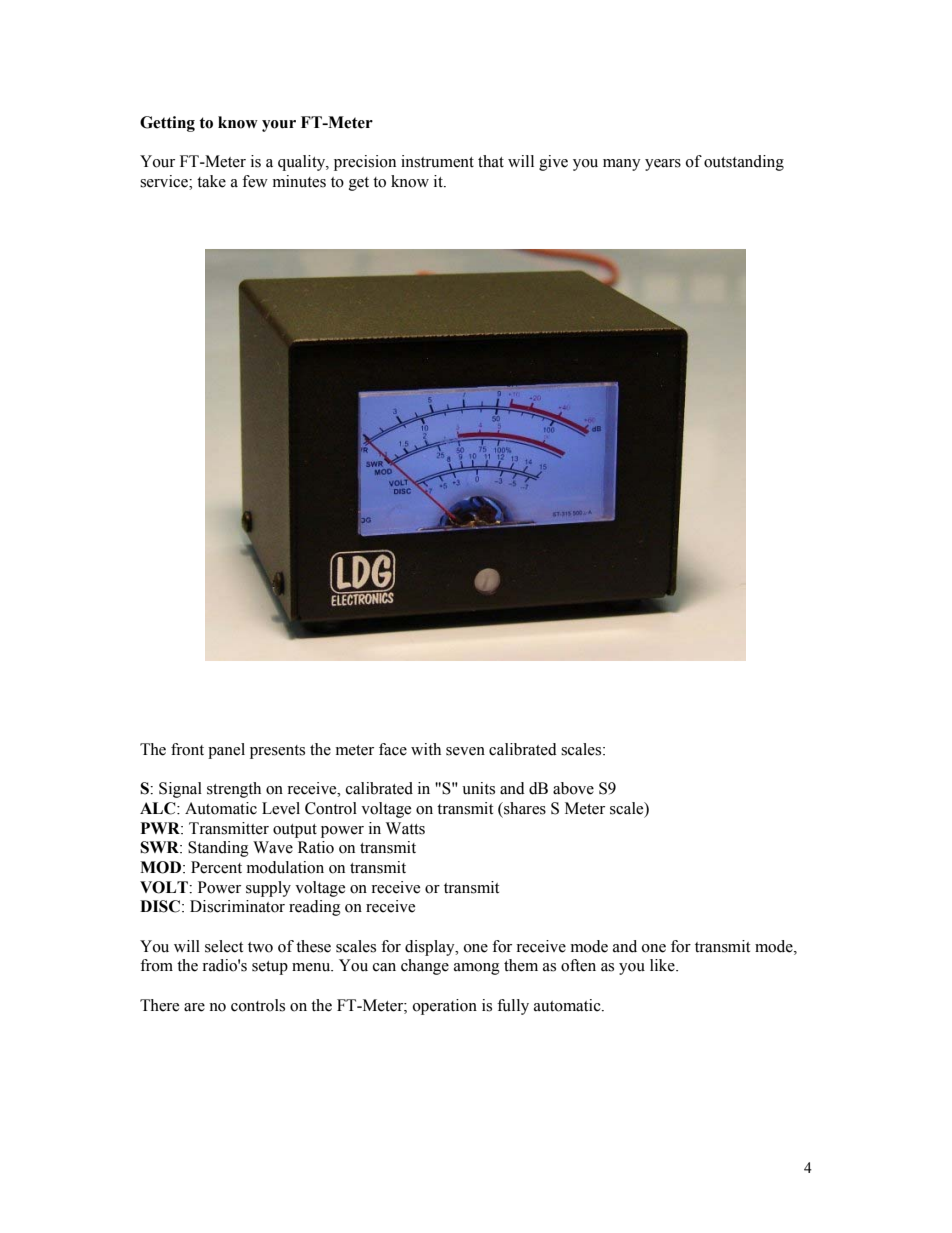 This screenshot has height=1233, width=952. I want to click on face, so click(393, 749).
